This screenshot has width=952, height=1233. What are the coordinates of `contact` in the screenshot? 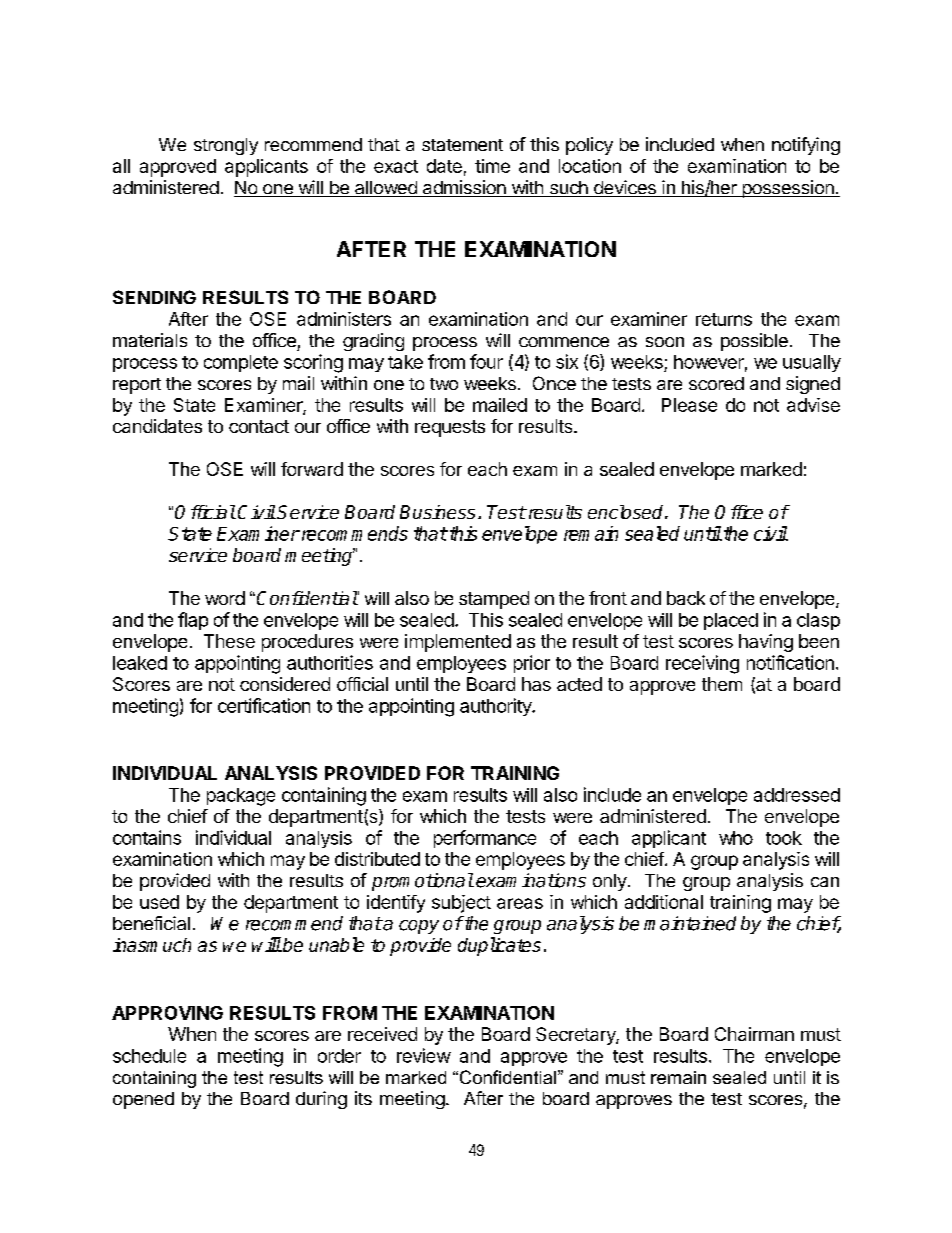 It's located at (259, 426).
